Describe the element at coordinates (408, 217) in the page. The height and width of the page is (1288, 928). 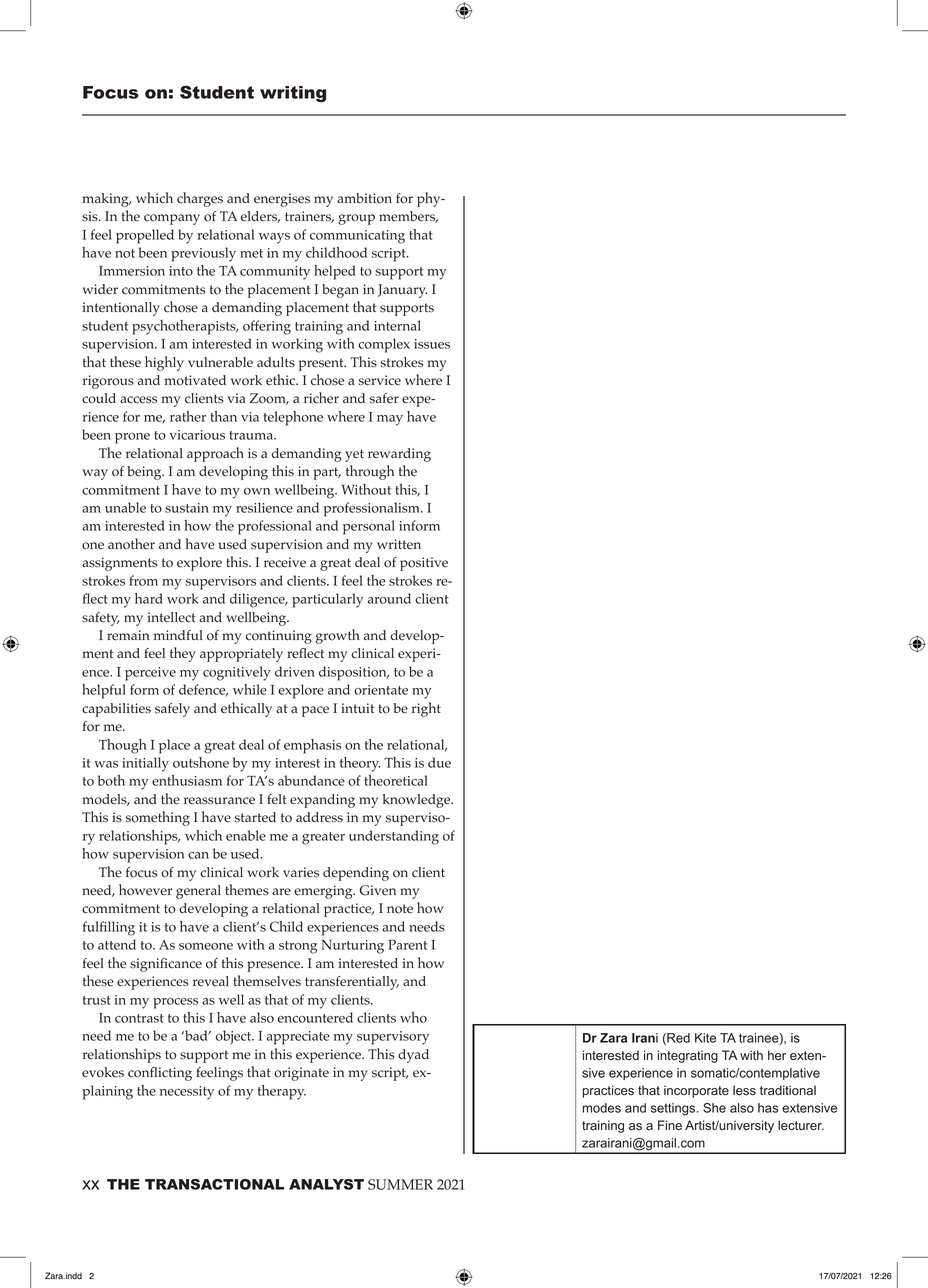
I see `members` at that location.
